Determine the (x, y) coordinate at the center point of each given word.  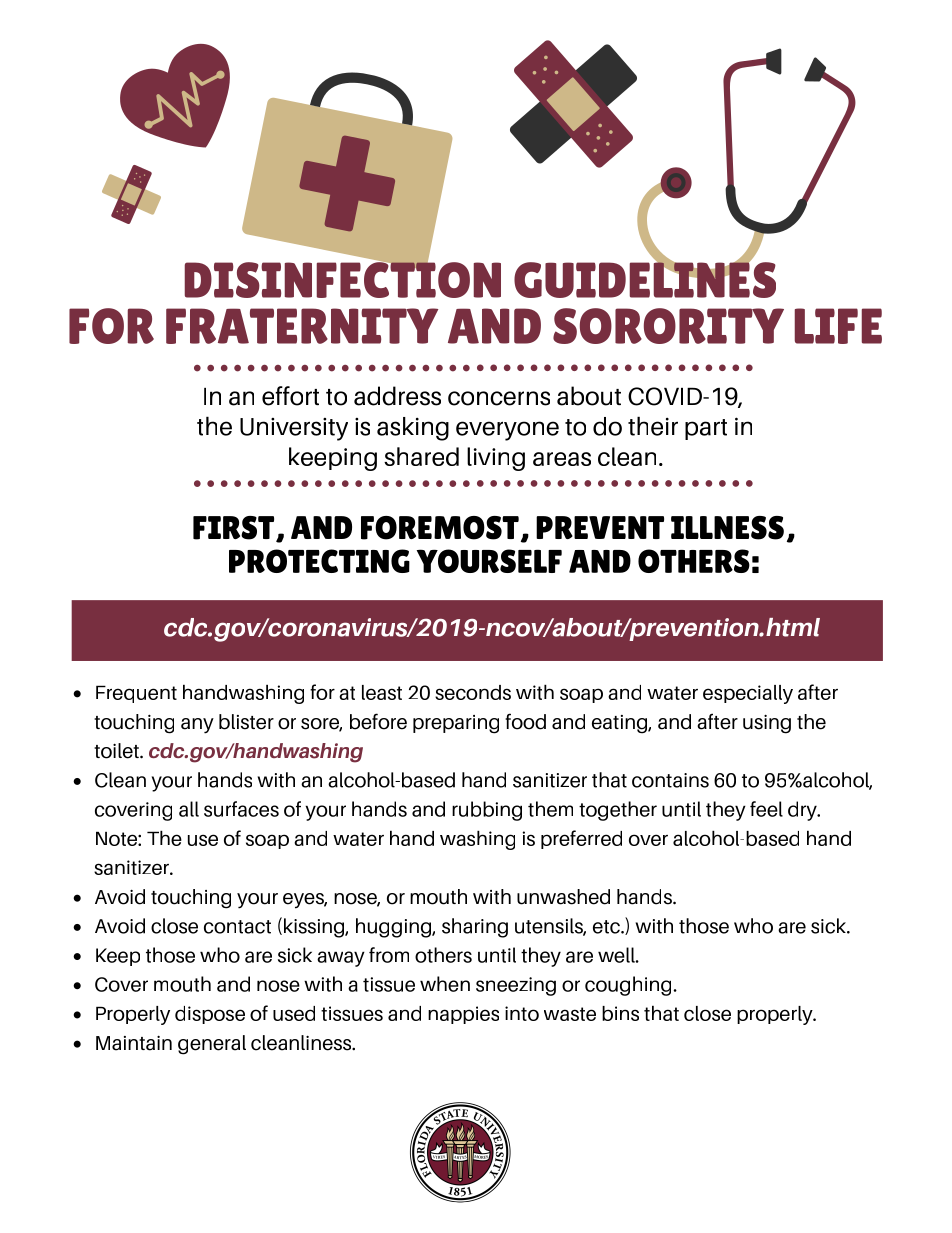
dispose (210, 1015)
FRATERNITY (302, 326)
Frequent (136, 694)
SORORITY (668, 326)
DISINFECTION (343, 278)
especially (748, 694)
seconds (473, 692)
